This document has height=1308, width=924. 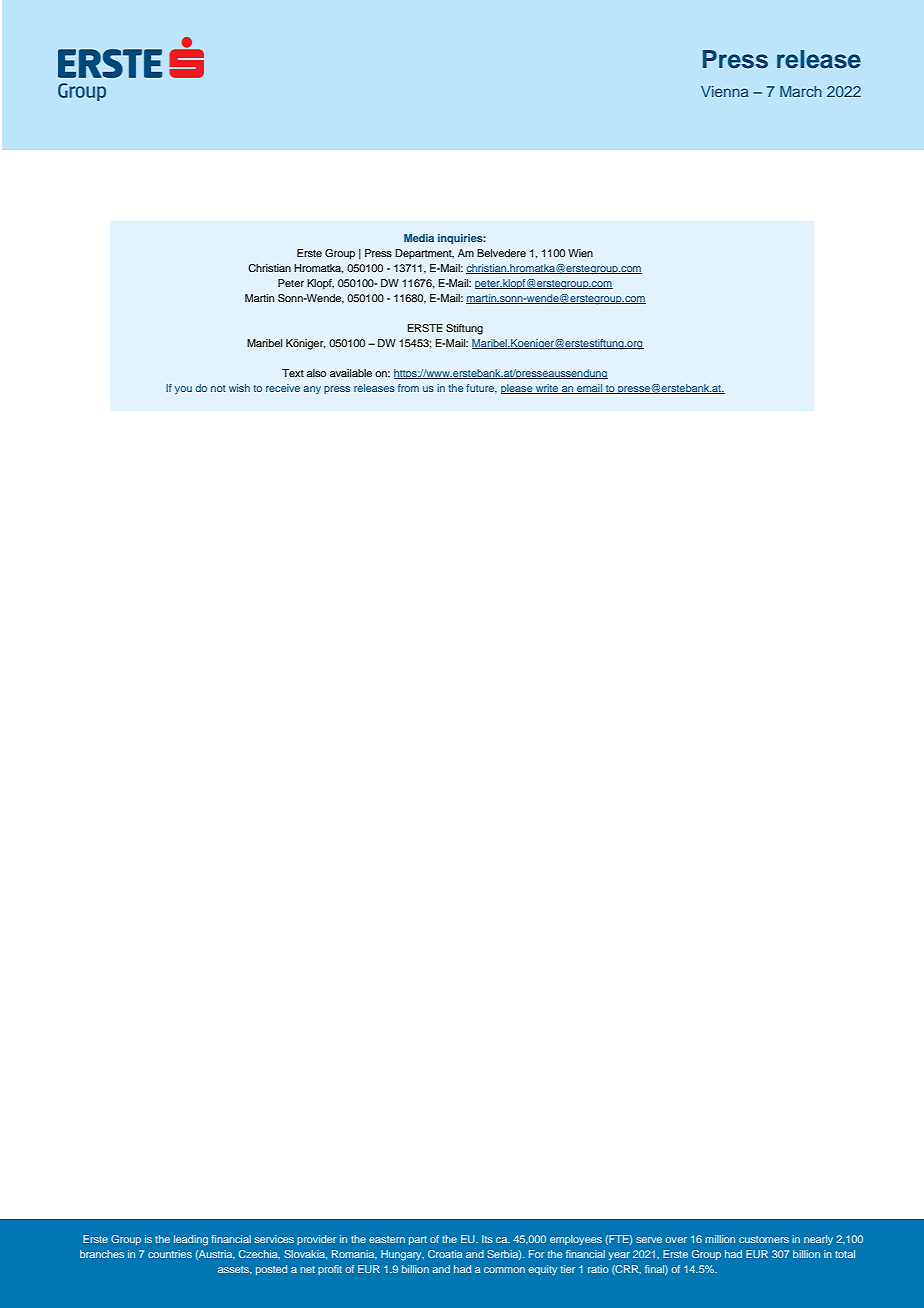 What do you see at coordinates (218, 388) in the document?
I see `not` at bounding box center [218, 388].
